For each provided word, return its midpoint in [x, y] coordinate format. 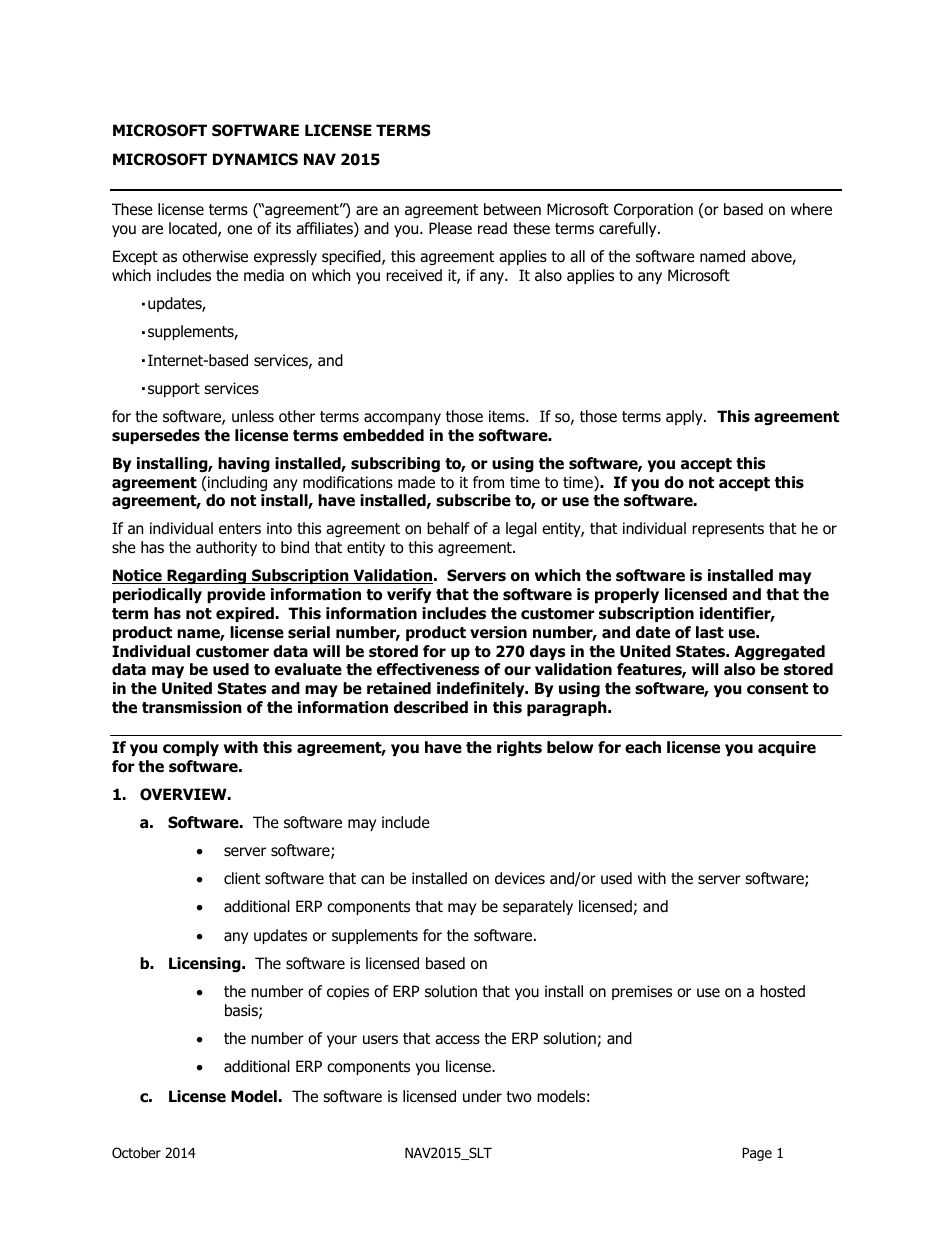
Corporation [653, 210]
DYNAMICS [255, 159]
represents [728, 530]
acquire [787, 748]
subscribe [473, 500]
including [236, 483]
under [482, 1096]
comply [191, 748]
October [136, 1152]
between [512, 209]
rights [519, 748]
